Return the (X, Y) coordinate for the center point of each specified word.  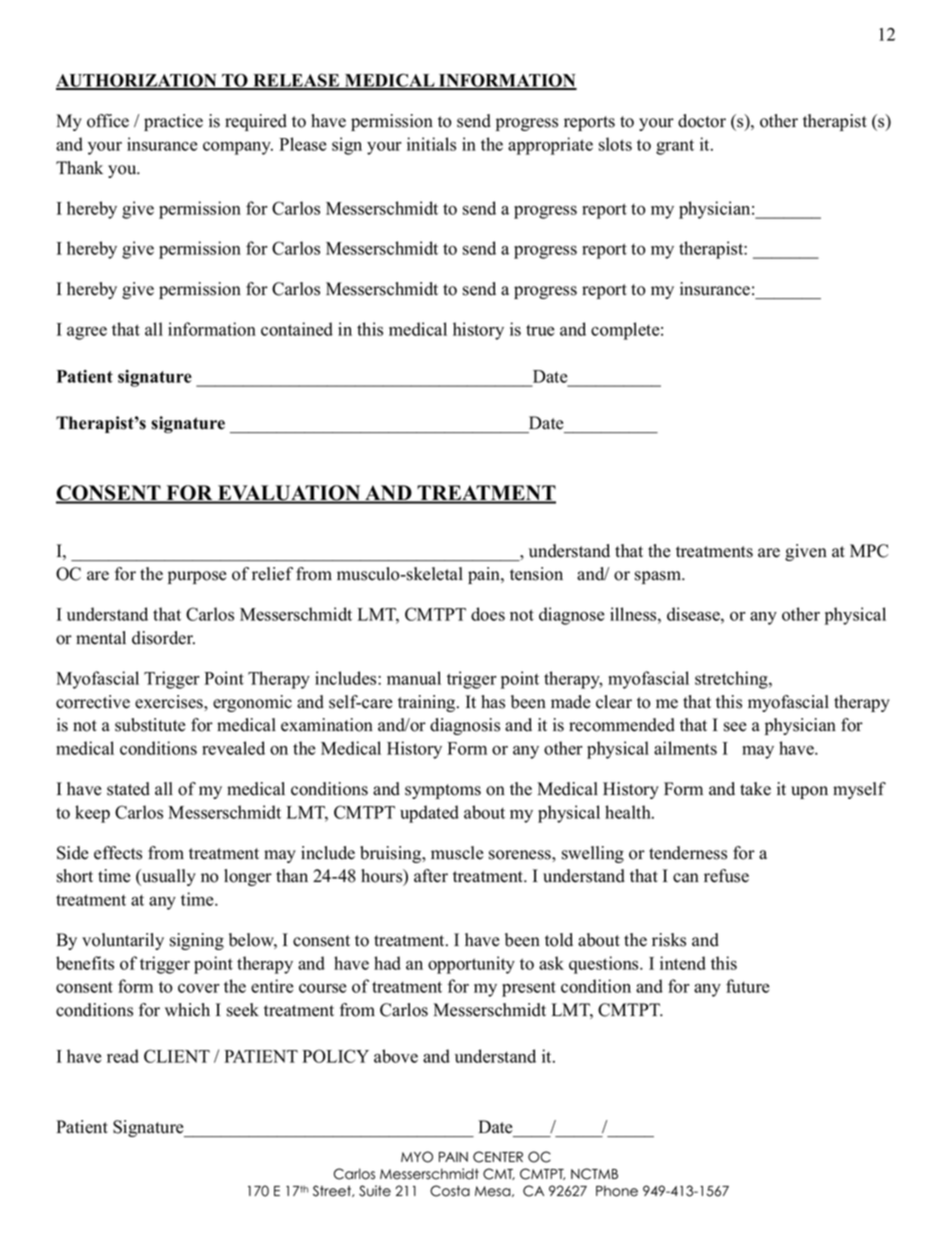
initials (431, 144)
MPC (869, 551)
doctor (702, 121)
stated (128, 789)
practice (173, 122)
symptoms (443, 791)
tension (536, 574)
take (755, 789)
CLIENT (177, 1056)
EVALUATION (289, 494)
